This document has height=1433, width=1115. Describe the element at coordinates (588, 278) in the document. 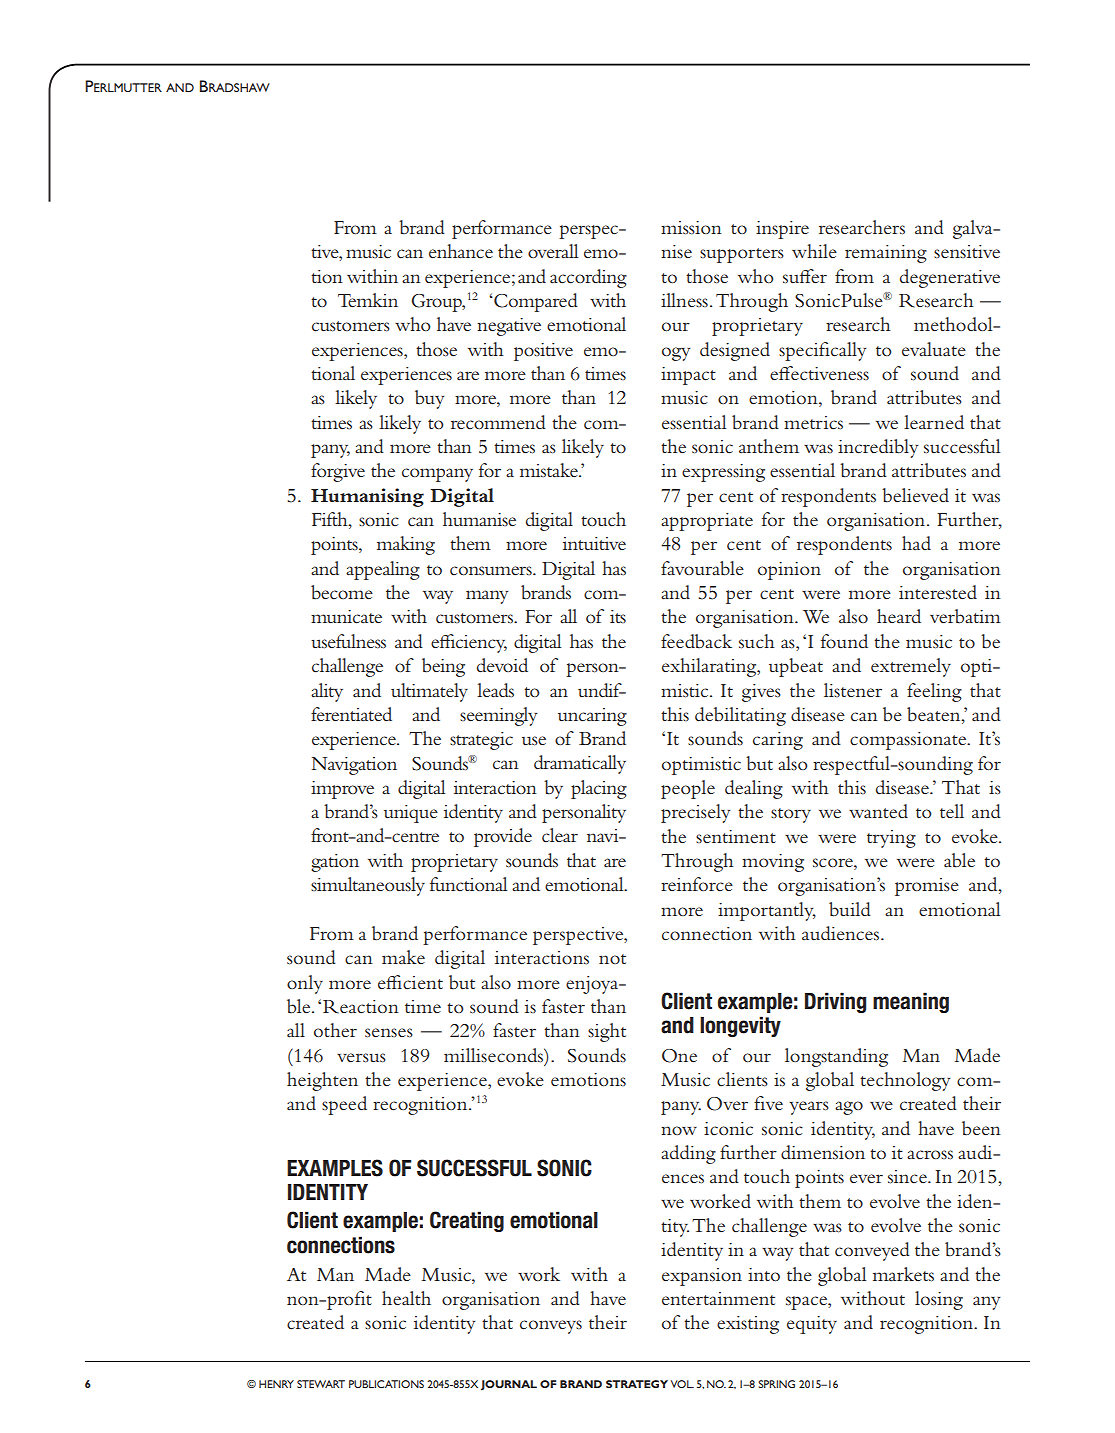

I see `according` at that location.
